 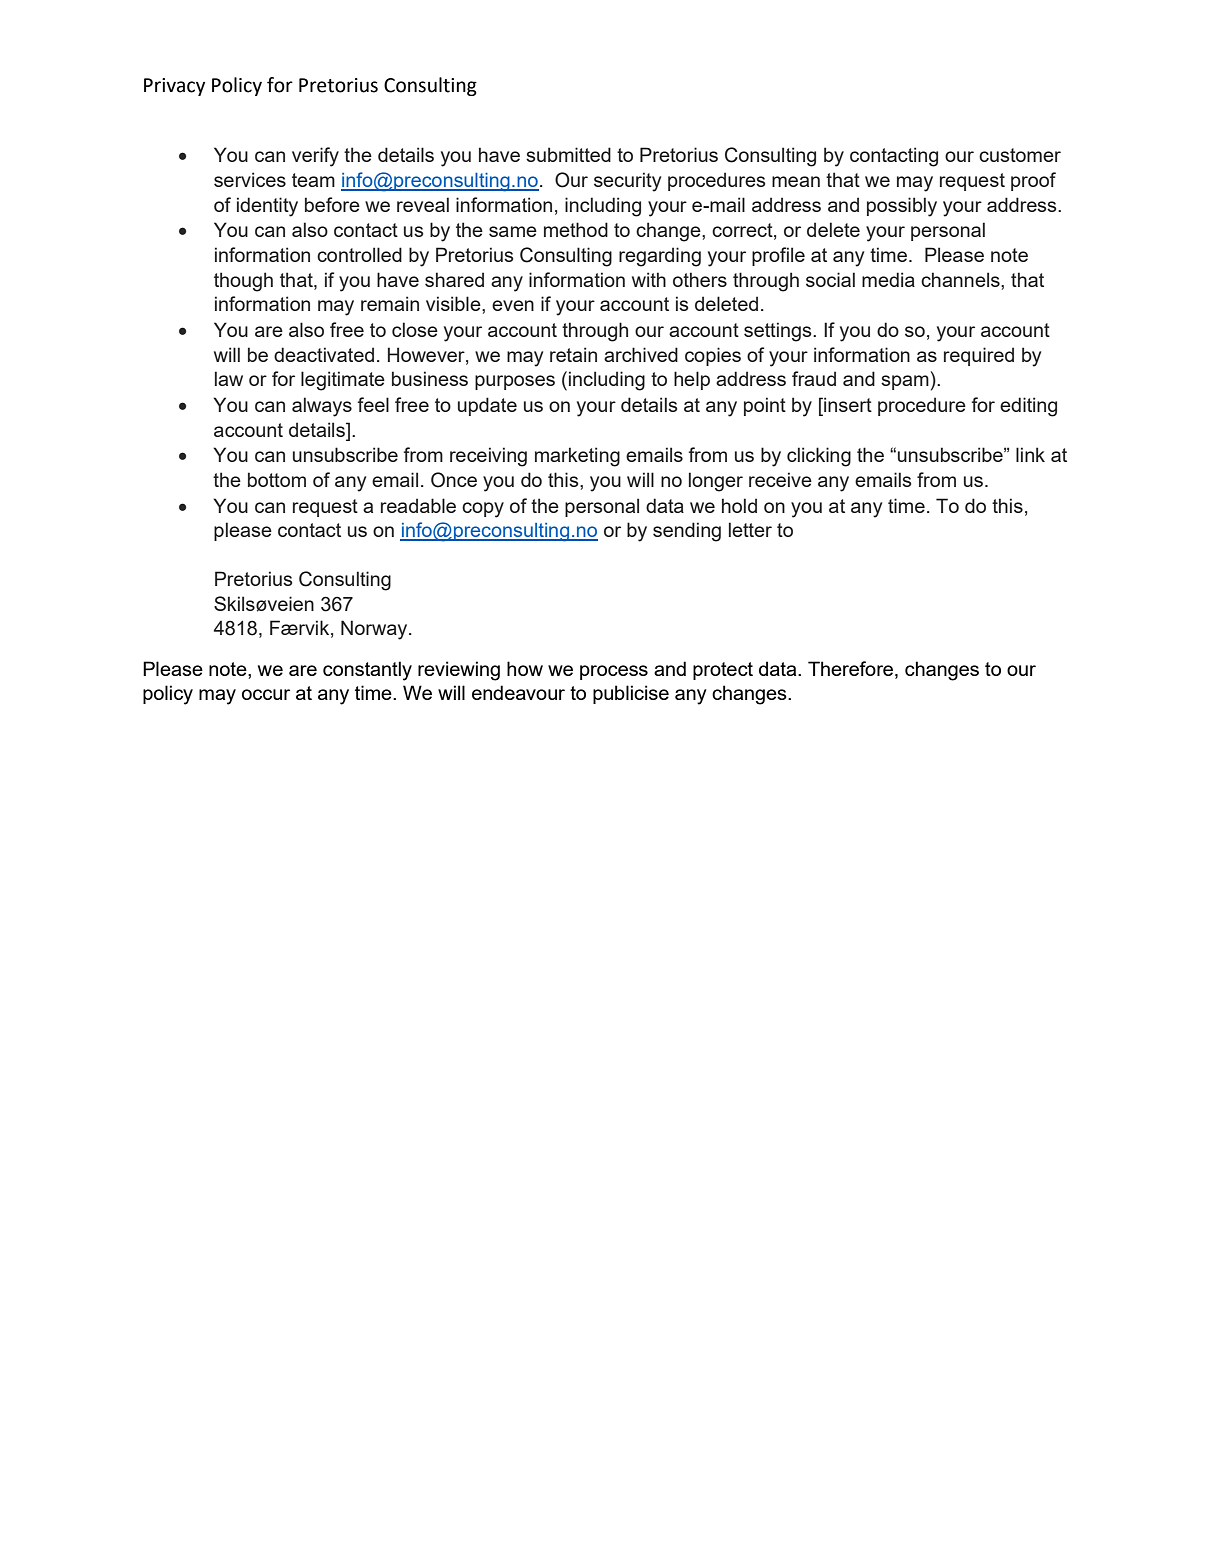 I want to click on though, so click(x=243, y=282).
